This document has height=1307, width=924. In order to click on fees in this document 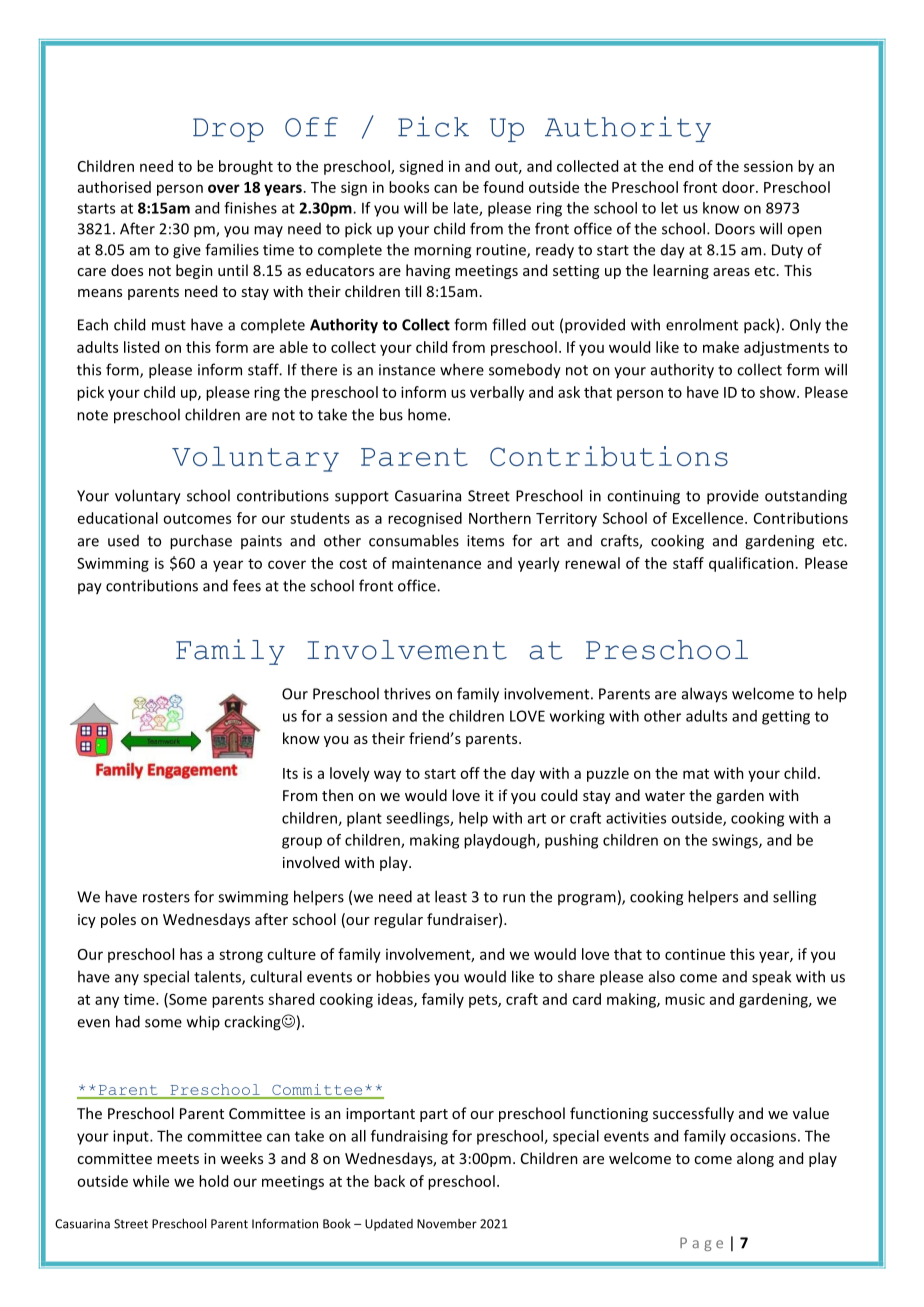, I will do `click(247, 585)`.
